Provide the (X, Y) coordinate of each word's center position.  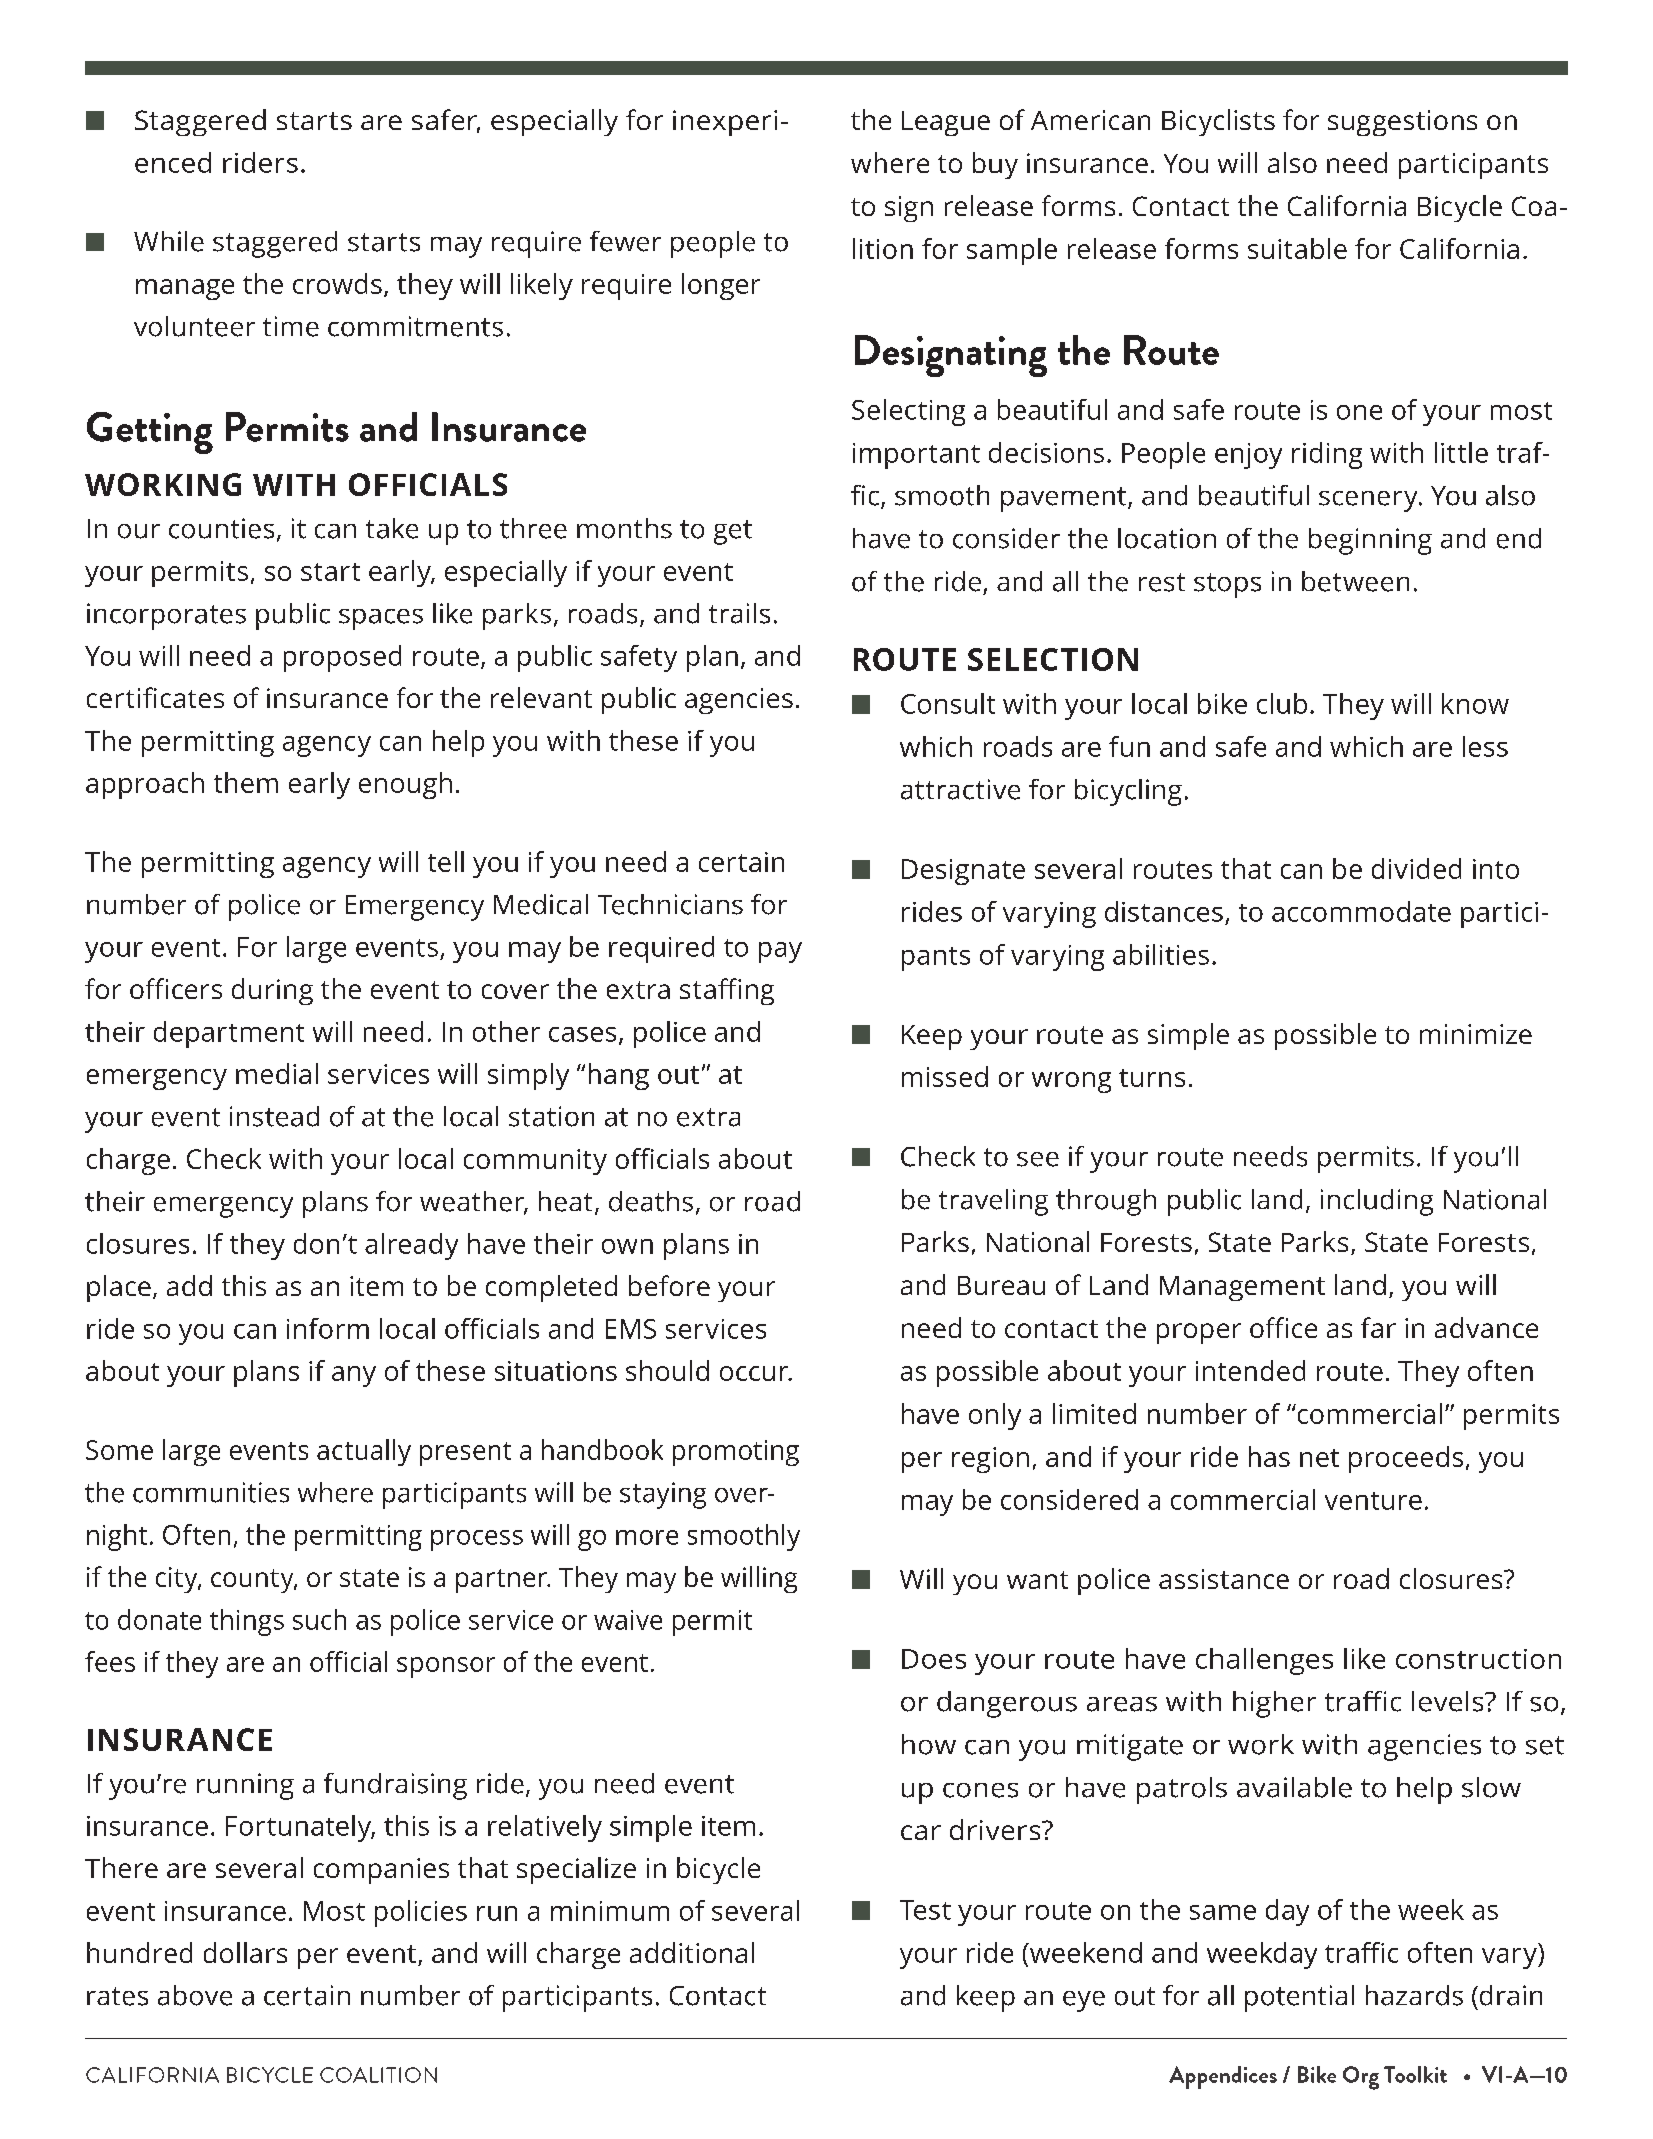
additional (692, 1952)
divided (1416, 868)
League (946, 123)
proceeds (1406, 1459)
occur (755, 1373)
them (246, 782)
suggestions (1402, 123)
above (195, 1995)
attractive (960, 789)
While (169, 241)
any (354, 1376)
